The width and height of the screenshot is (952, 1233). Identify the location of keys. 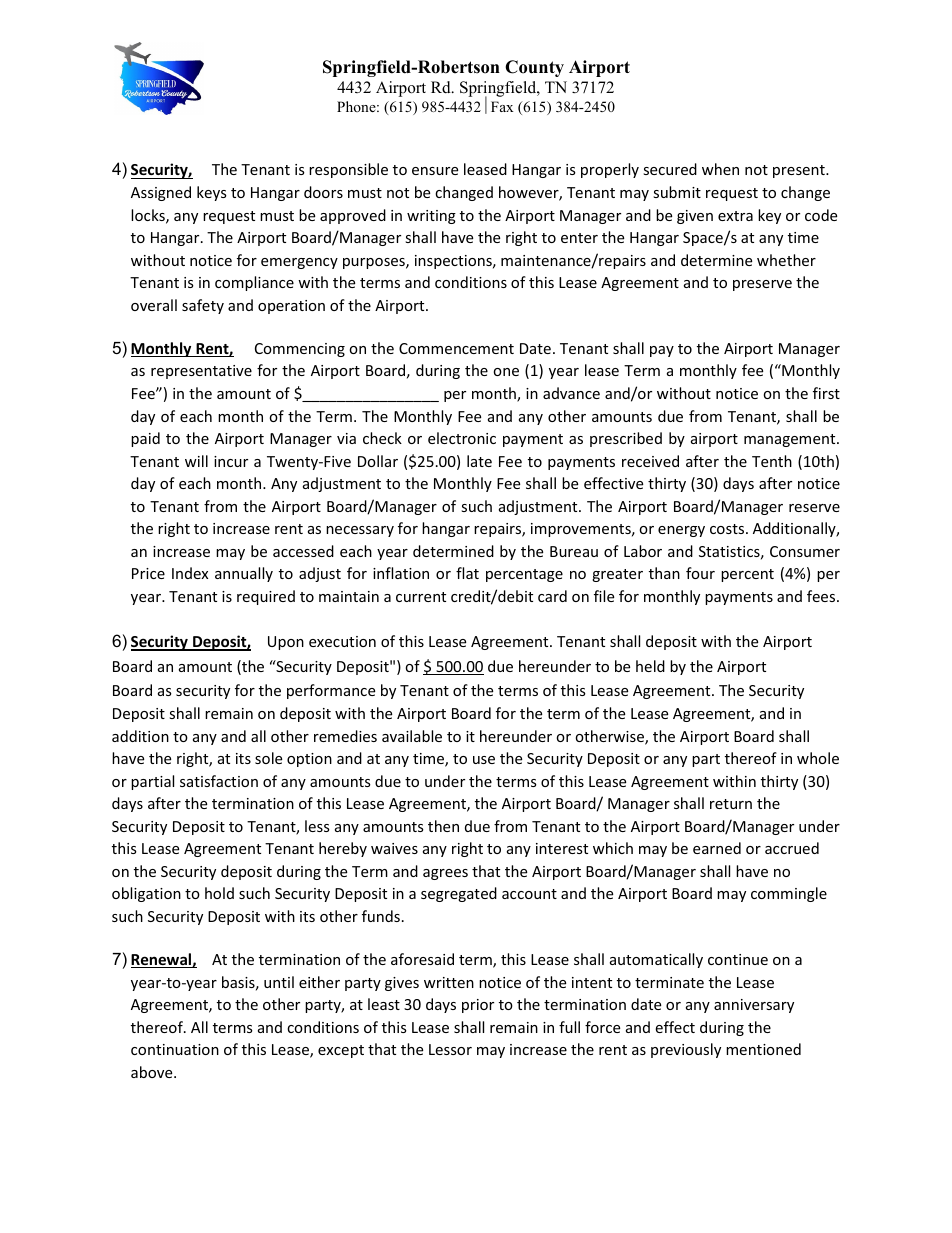
(212, 193).
